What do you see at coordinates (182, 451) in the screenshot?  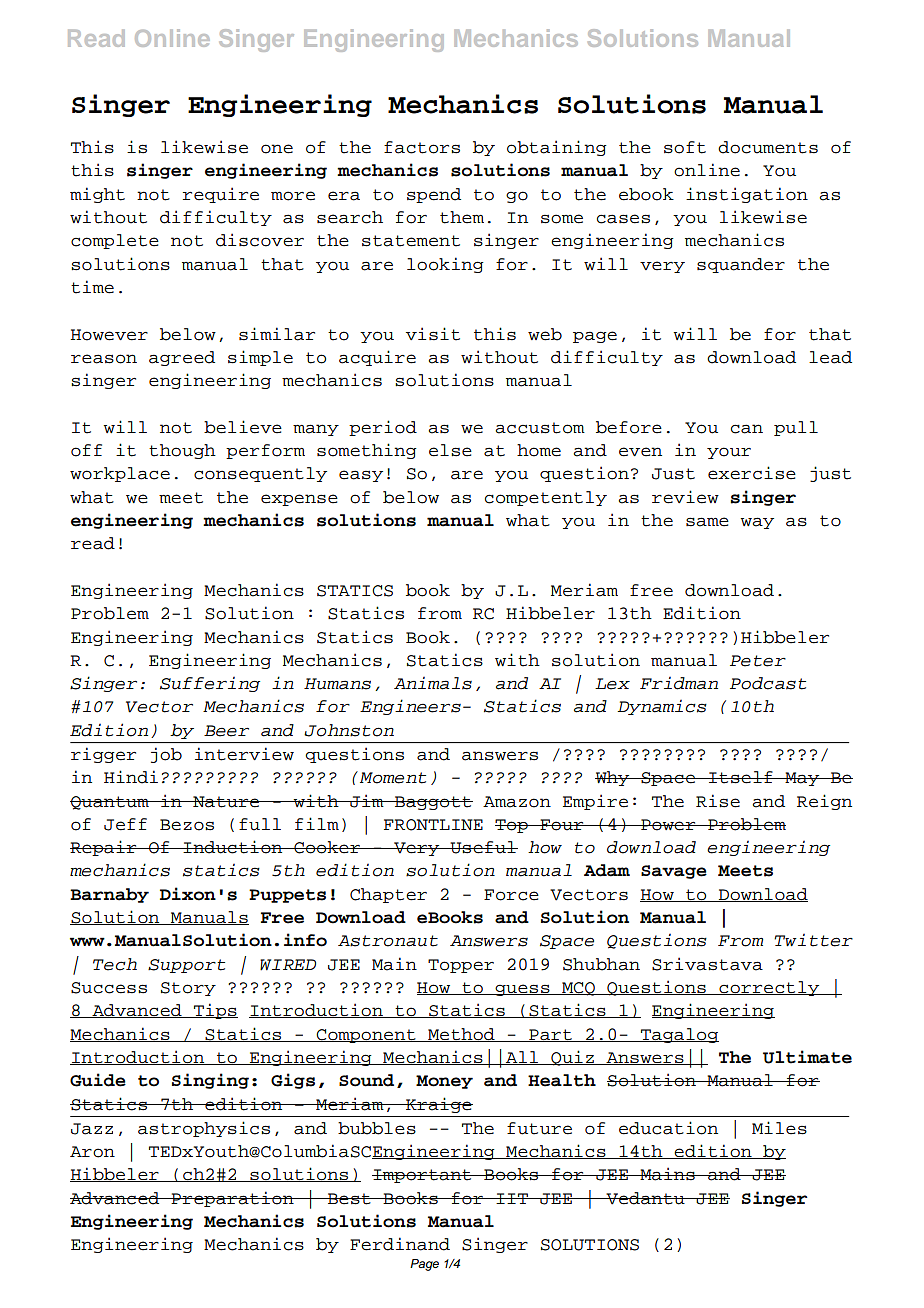 I see `though` at bounding box center [182, 451].
